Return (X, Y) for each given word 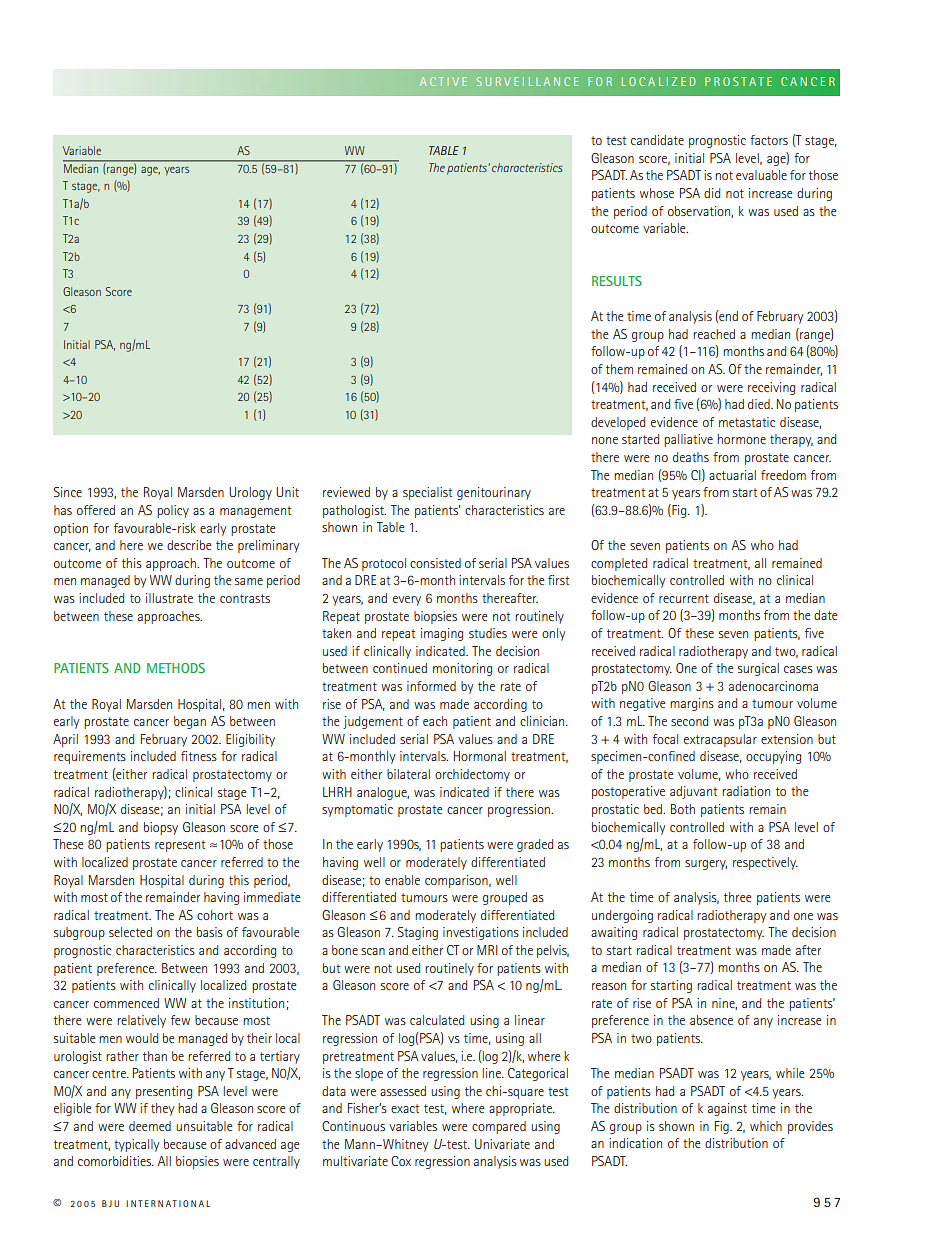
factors (769, 140)
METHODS (176, 668)
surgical (758, 669)
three (738, 897)
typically (137, 1145)
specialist (427, 493)
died (760, 404)
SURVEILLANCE (527, 81)
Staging (418, 933)
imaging (442, 634)
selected (130, 932)
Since (68, 492)
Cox (401, 1161)
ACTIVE (443, 81)
